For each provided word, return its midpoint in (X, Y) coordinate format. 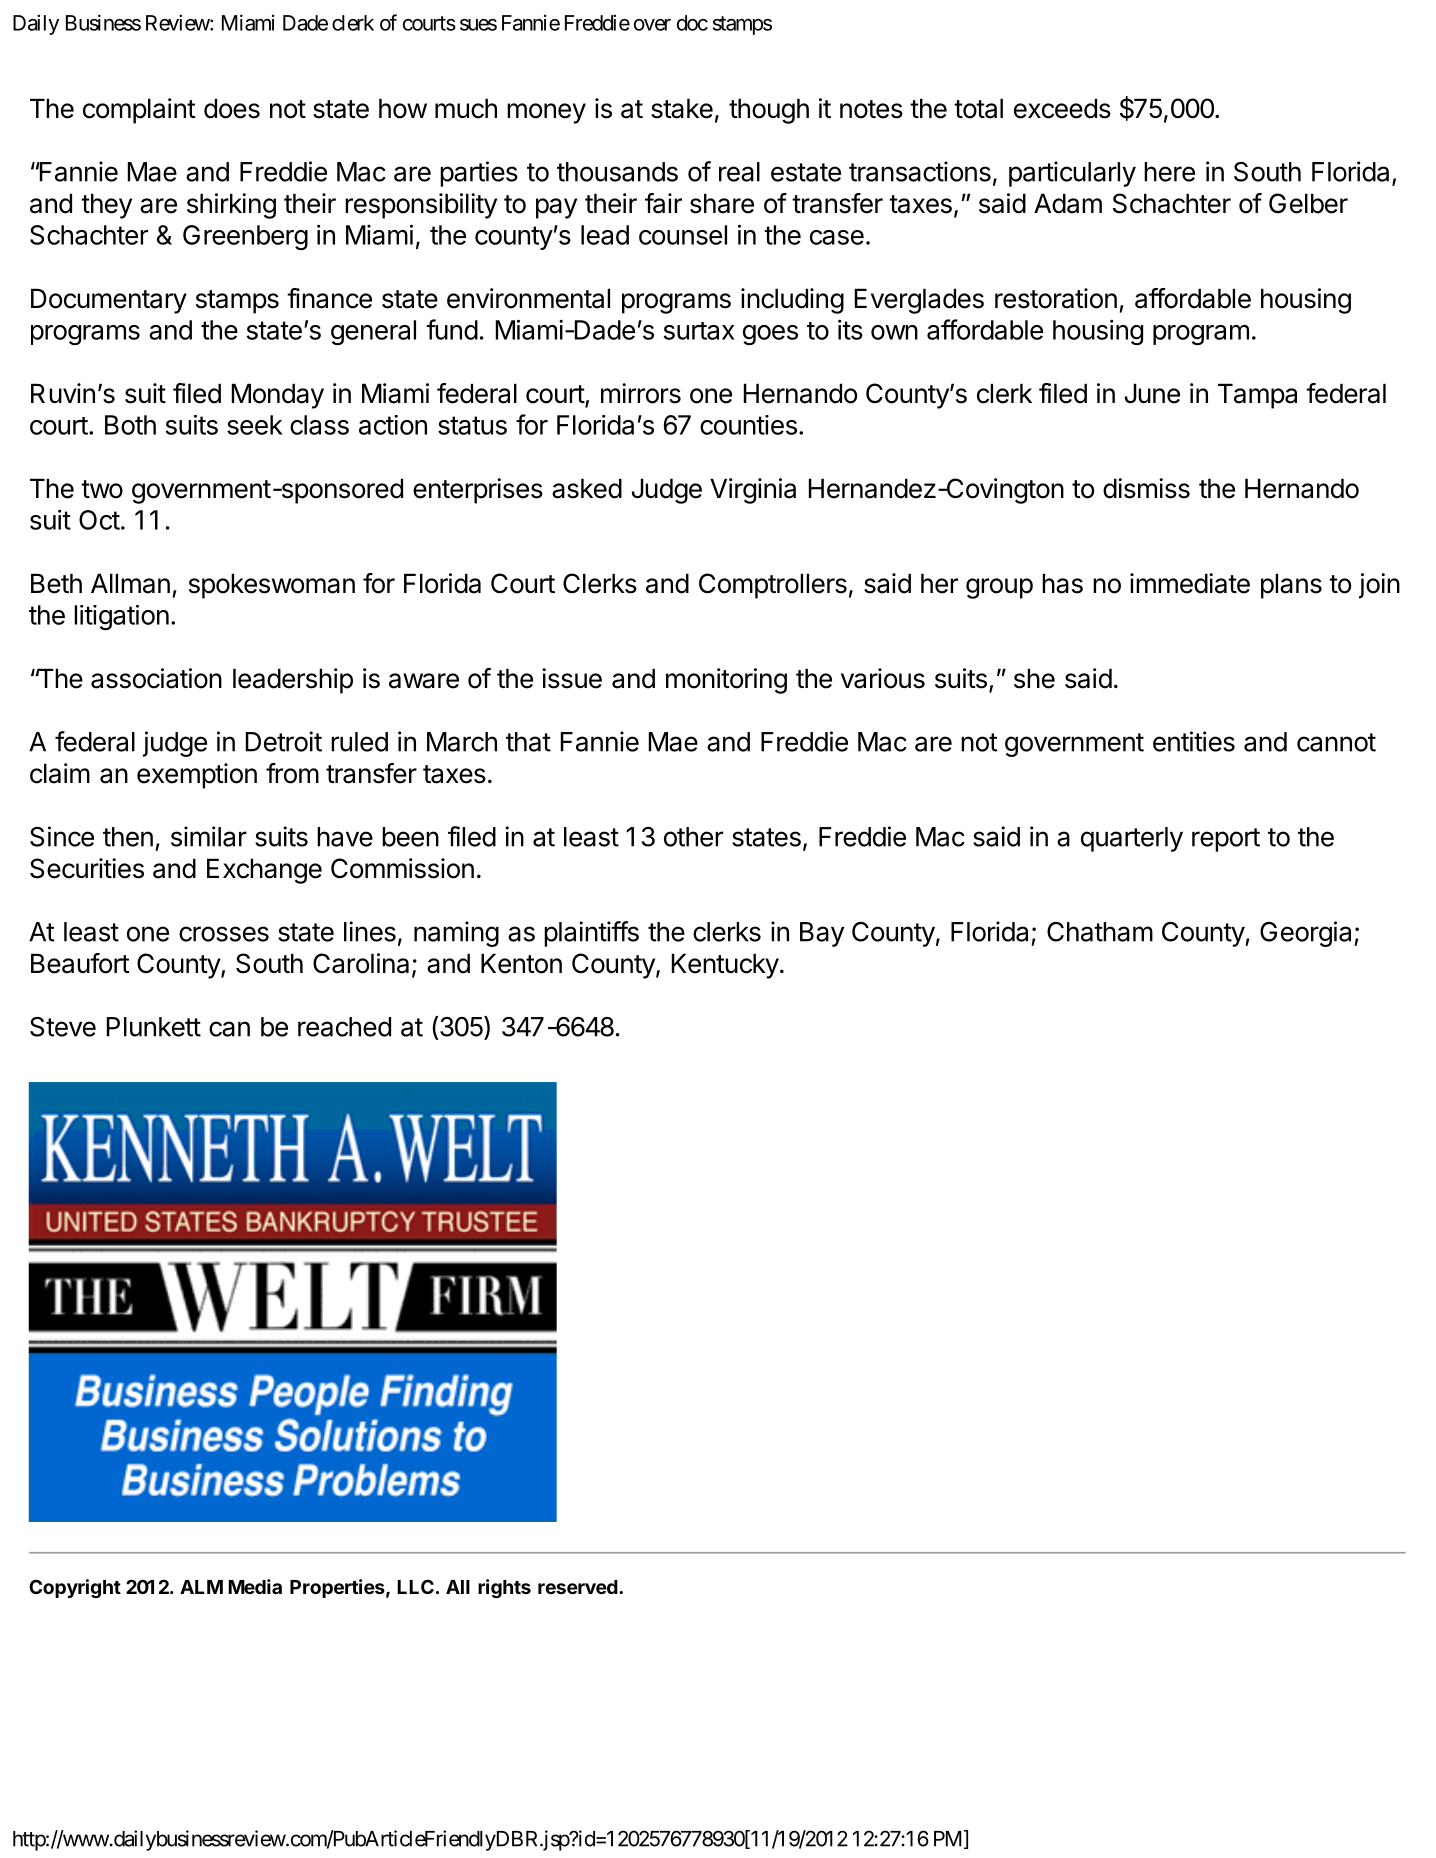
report (1226, 840)
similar (209, 836)
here (1169, 172)
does (232, 108)
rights (504, 1588)
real (739, 172)
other (693, 837)
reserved (578, 1587)
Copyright (75, 1588)
